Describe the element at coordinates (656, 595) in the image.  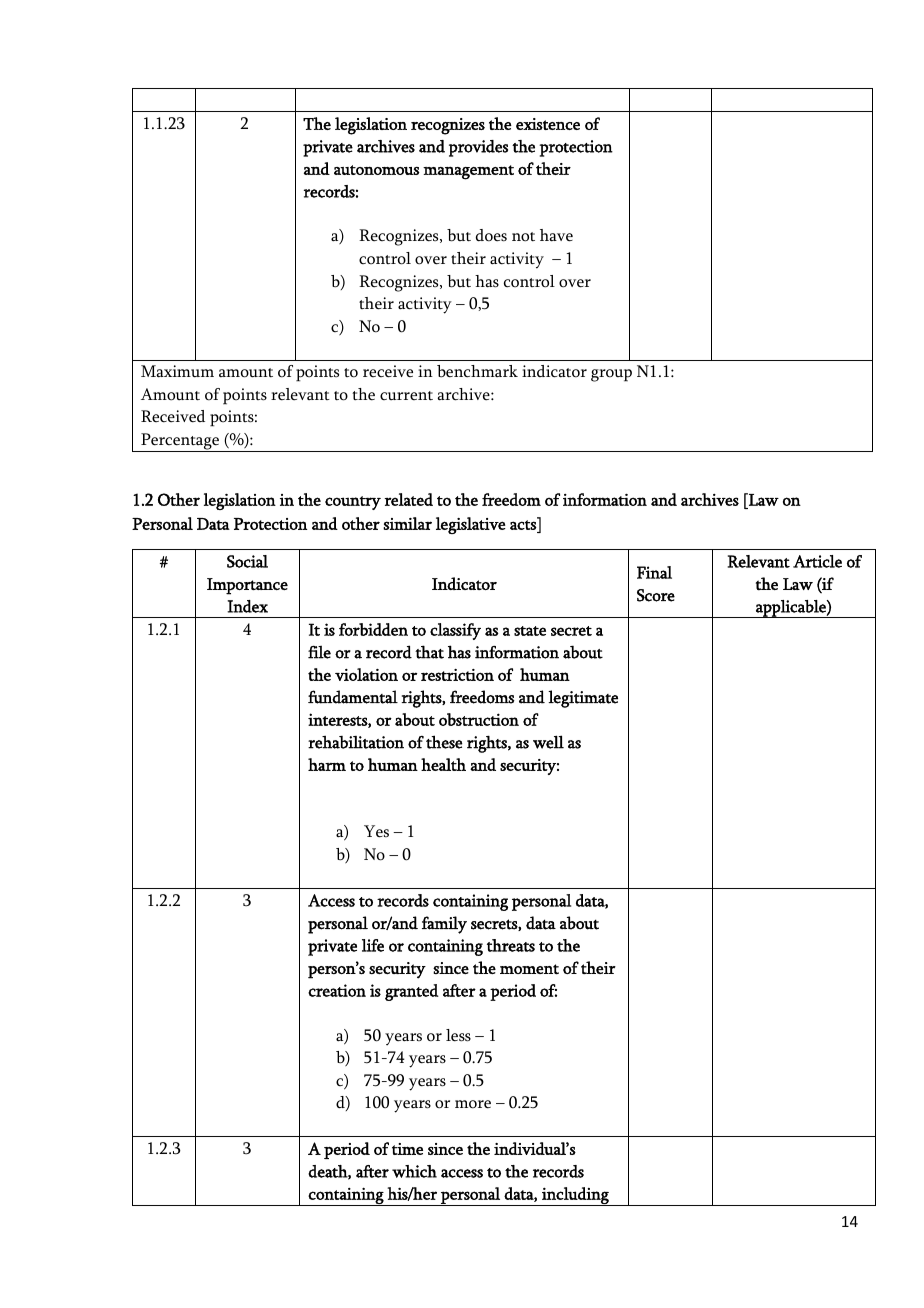
I see `Score` at that location.
